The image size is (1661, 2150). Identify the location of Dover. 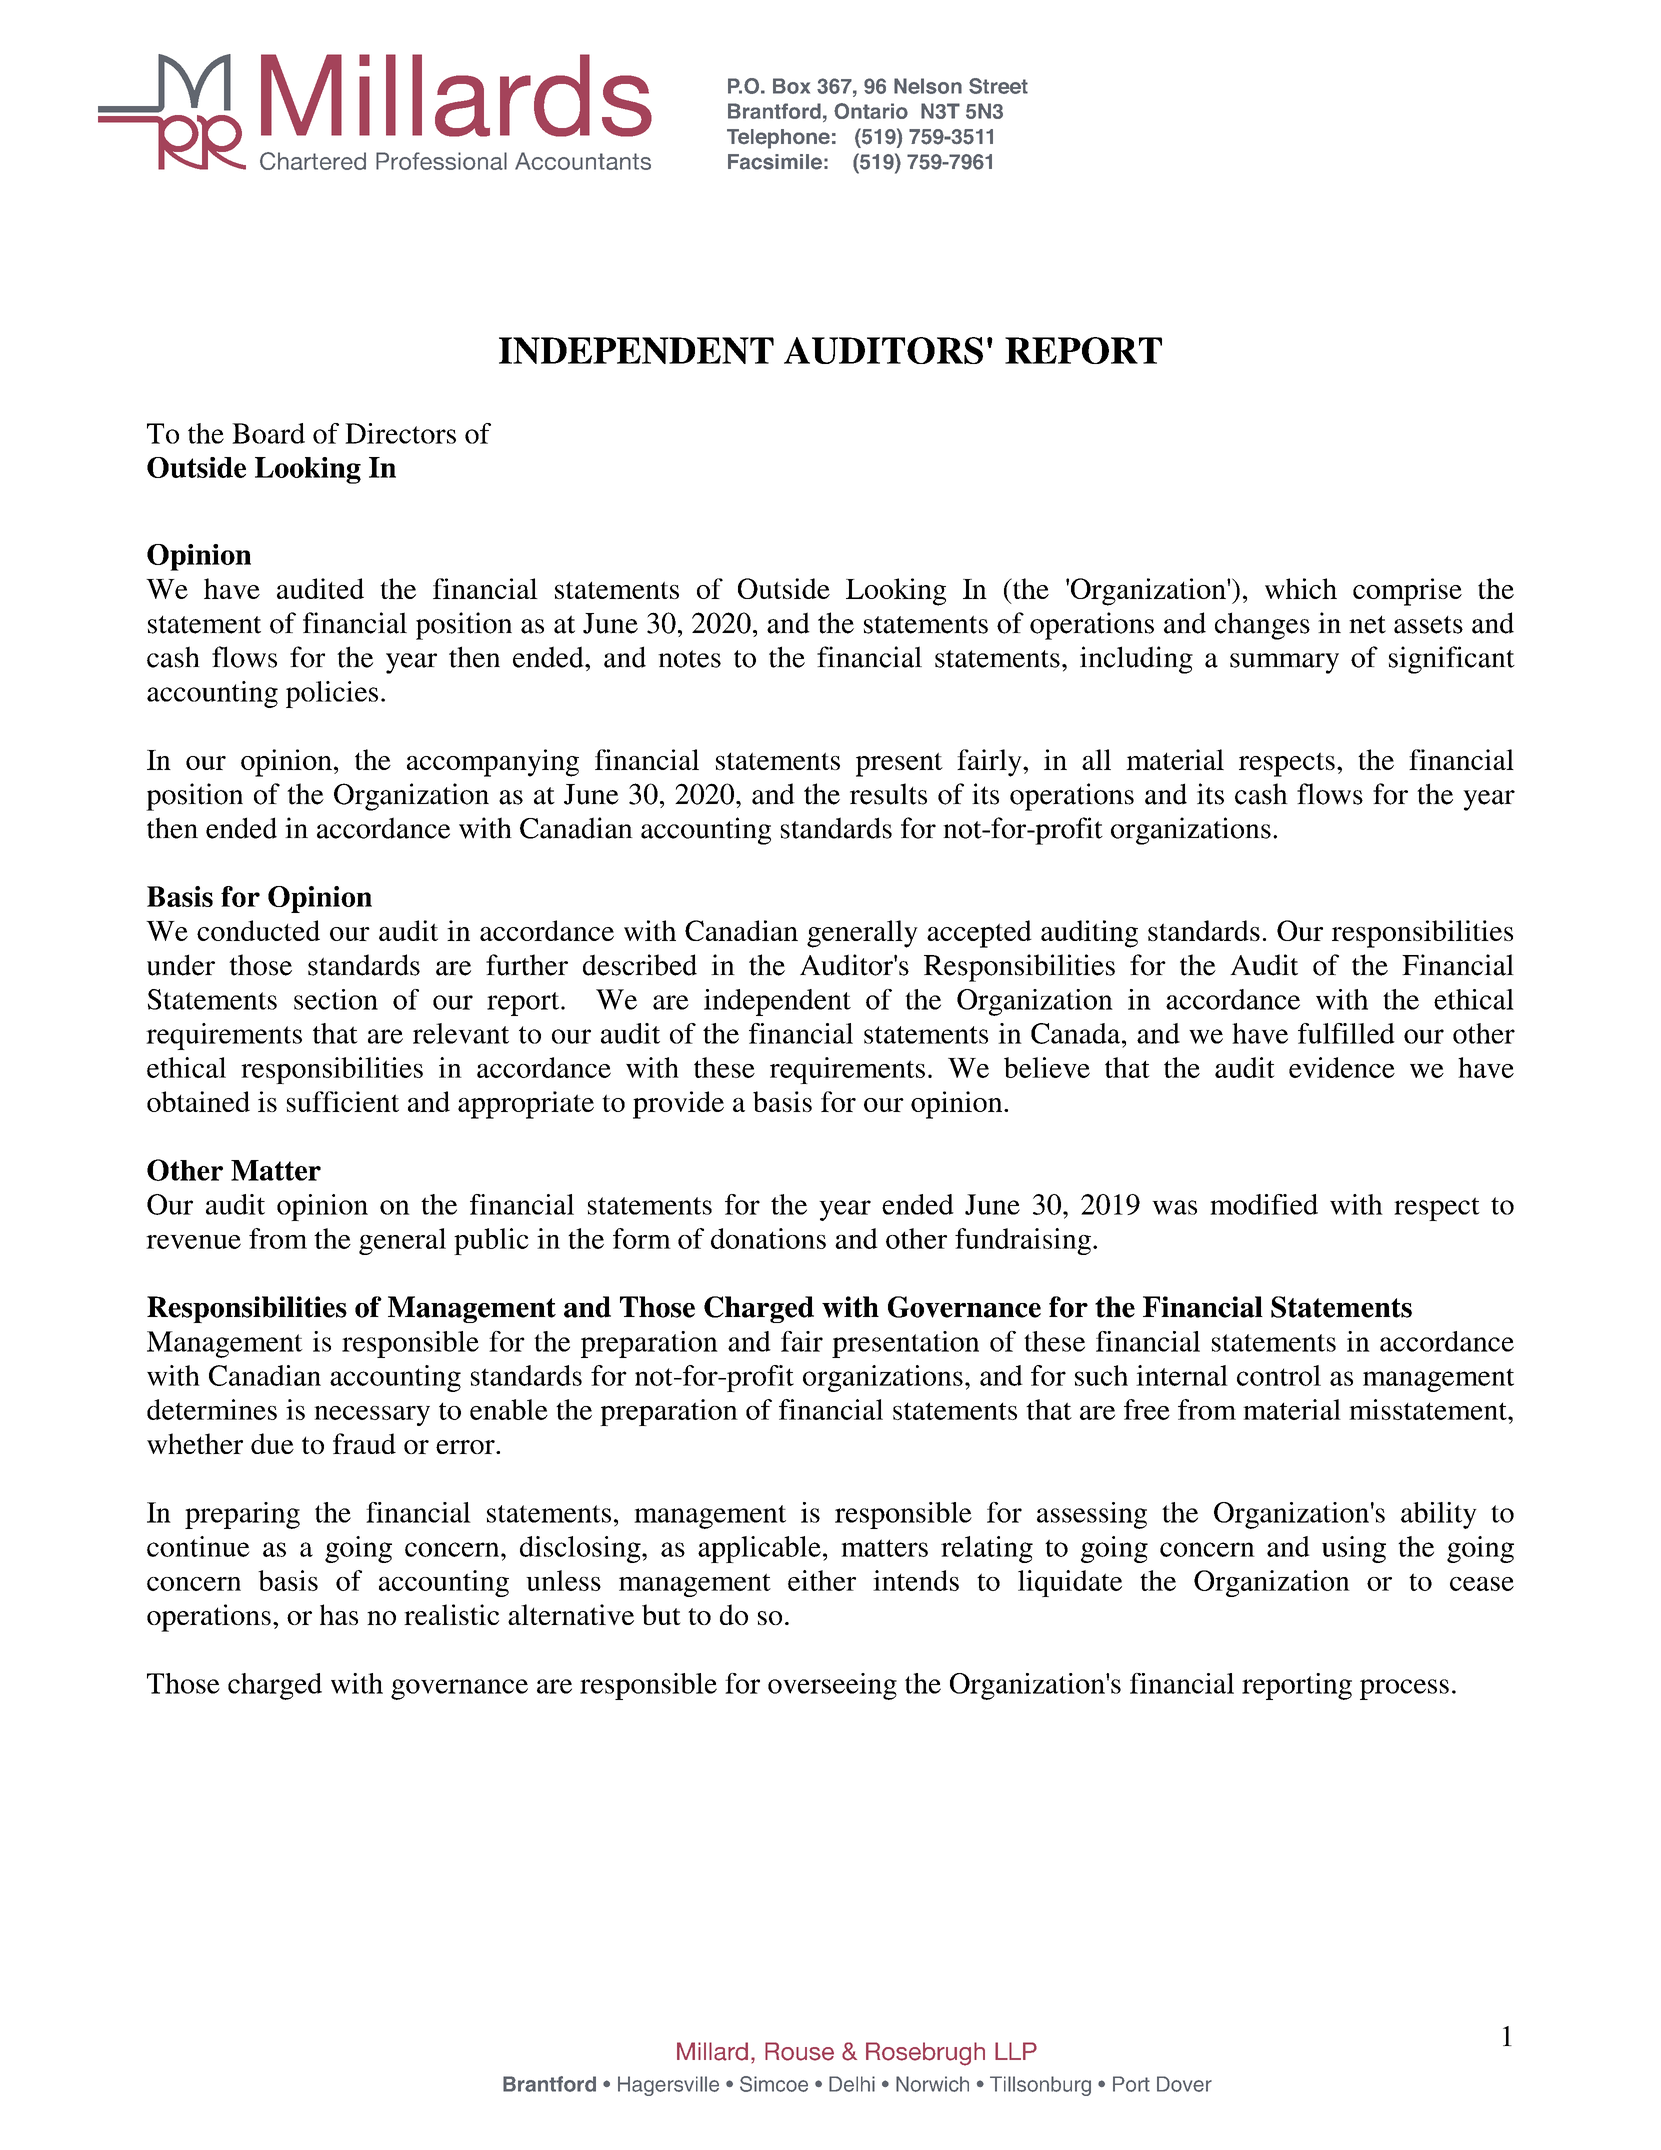
(1184, 2084).
